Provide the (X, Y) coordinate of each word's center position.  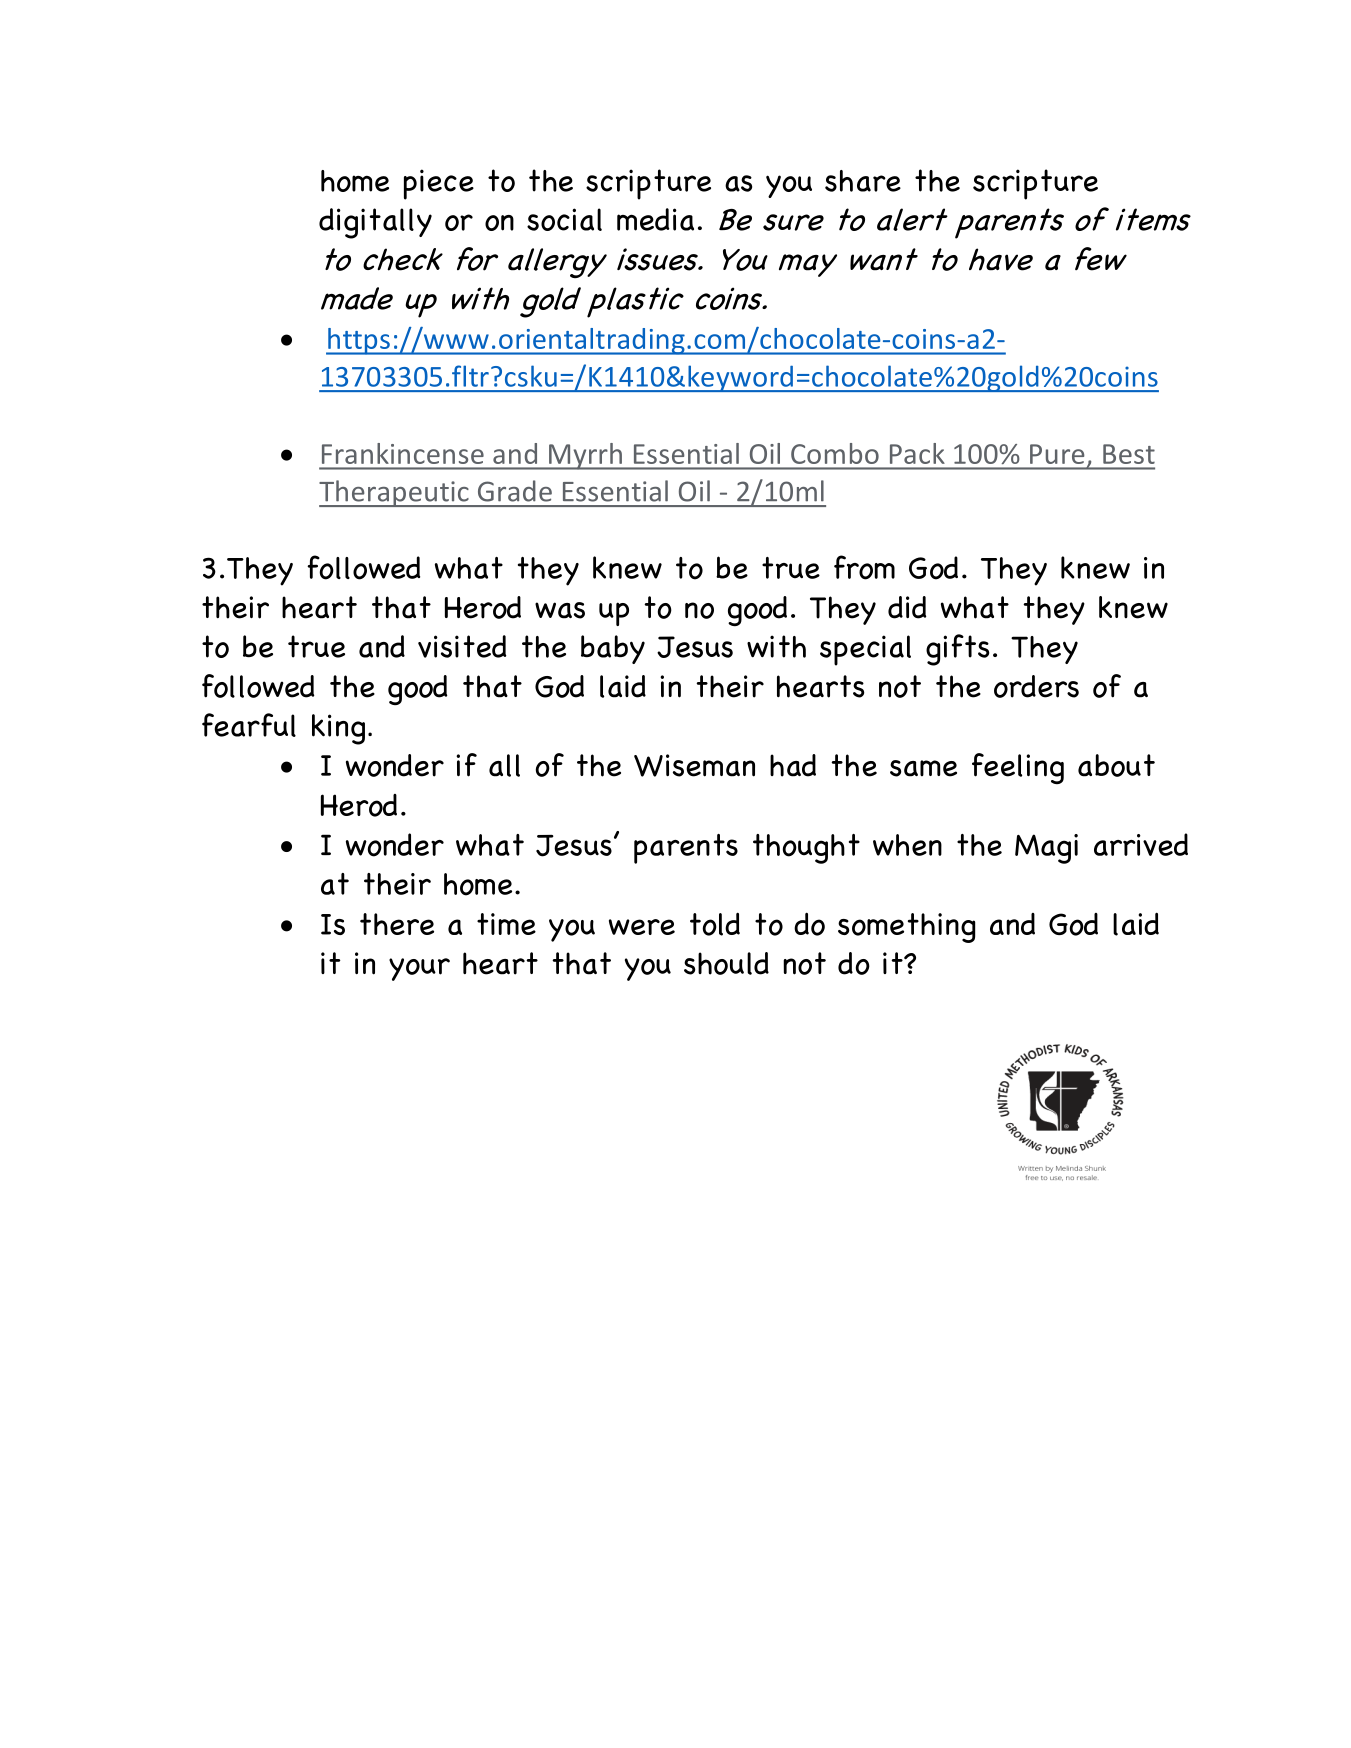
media (655, 219)
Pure (1057, 454)
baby (613, 649)
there (397, 924)
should (726, 963)
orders (1036, 686)
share (863, 181)
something (906, 928)
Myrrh (585, 456)
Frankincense (403, 453)
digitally (375, 223)
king (338, 729)
